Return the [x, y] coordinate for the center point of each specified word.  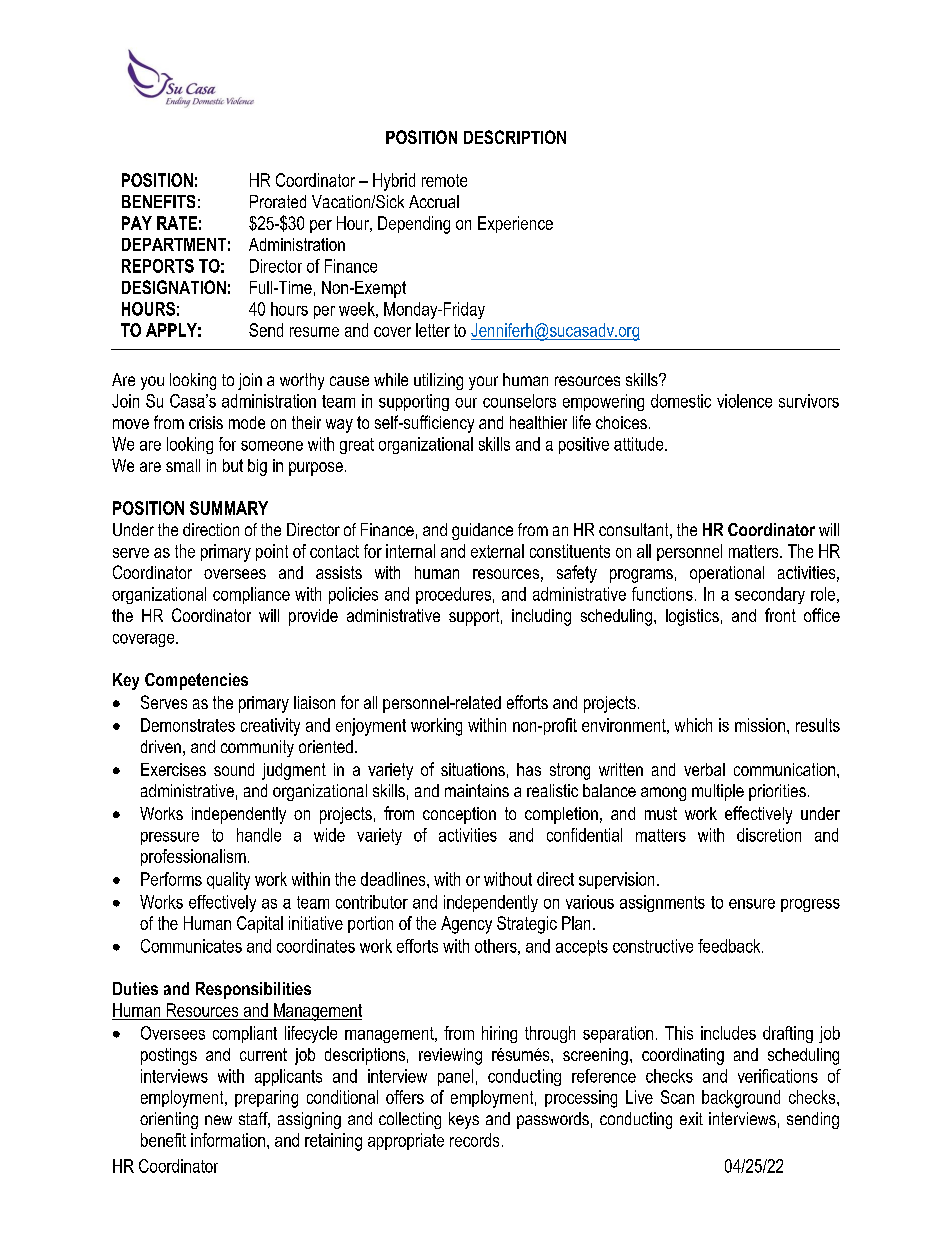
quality [228, 881]
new [218, 1120]
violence [744, 401]
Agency [466, 925]
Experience [515, 224]
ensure [752, 904]
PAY [137, 223]
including [541, 617]
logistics [692, 617]
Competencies [196, 681]
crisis [206, 422]
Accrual [434, 201]
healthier [538, 422]
